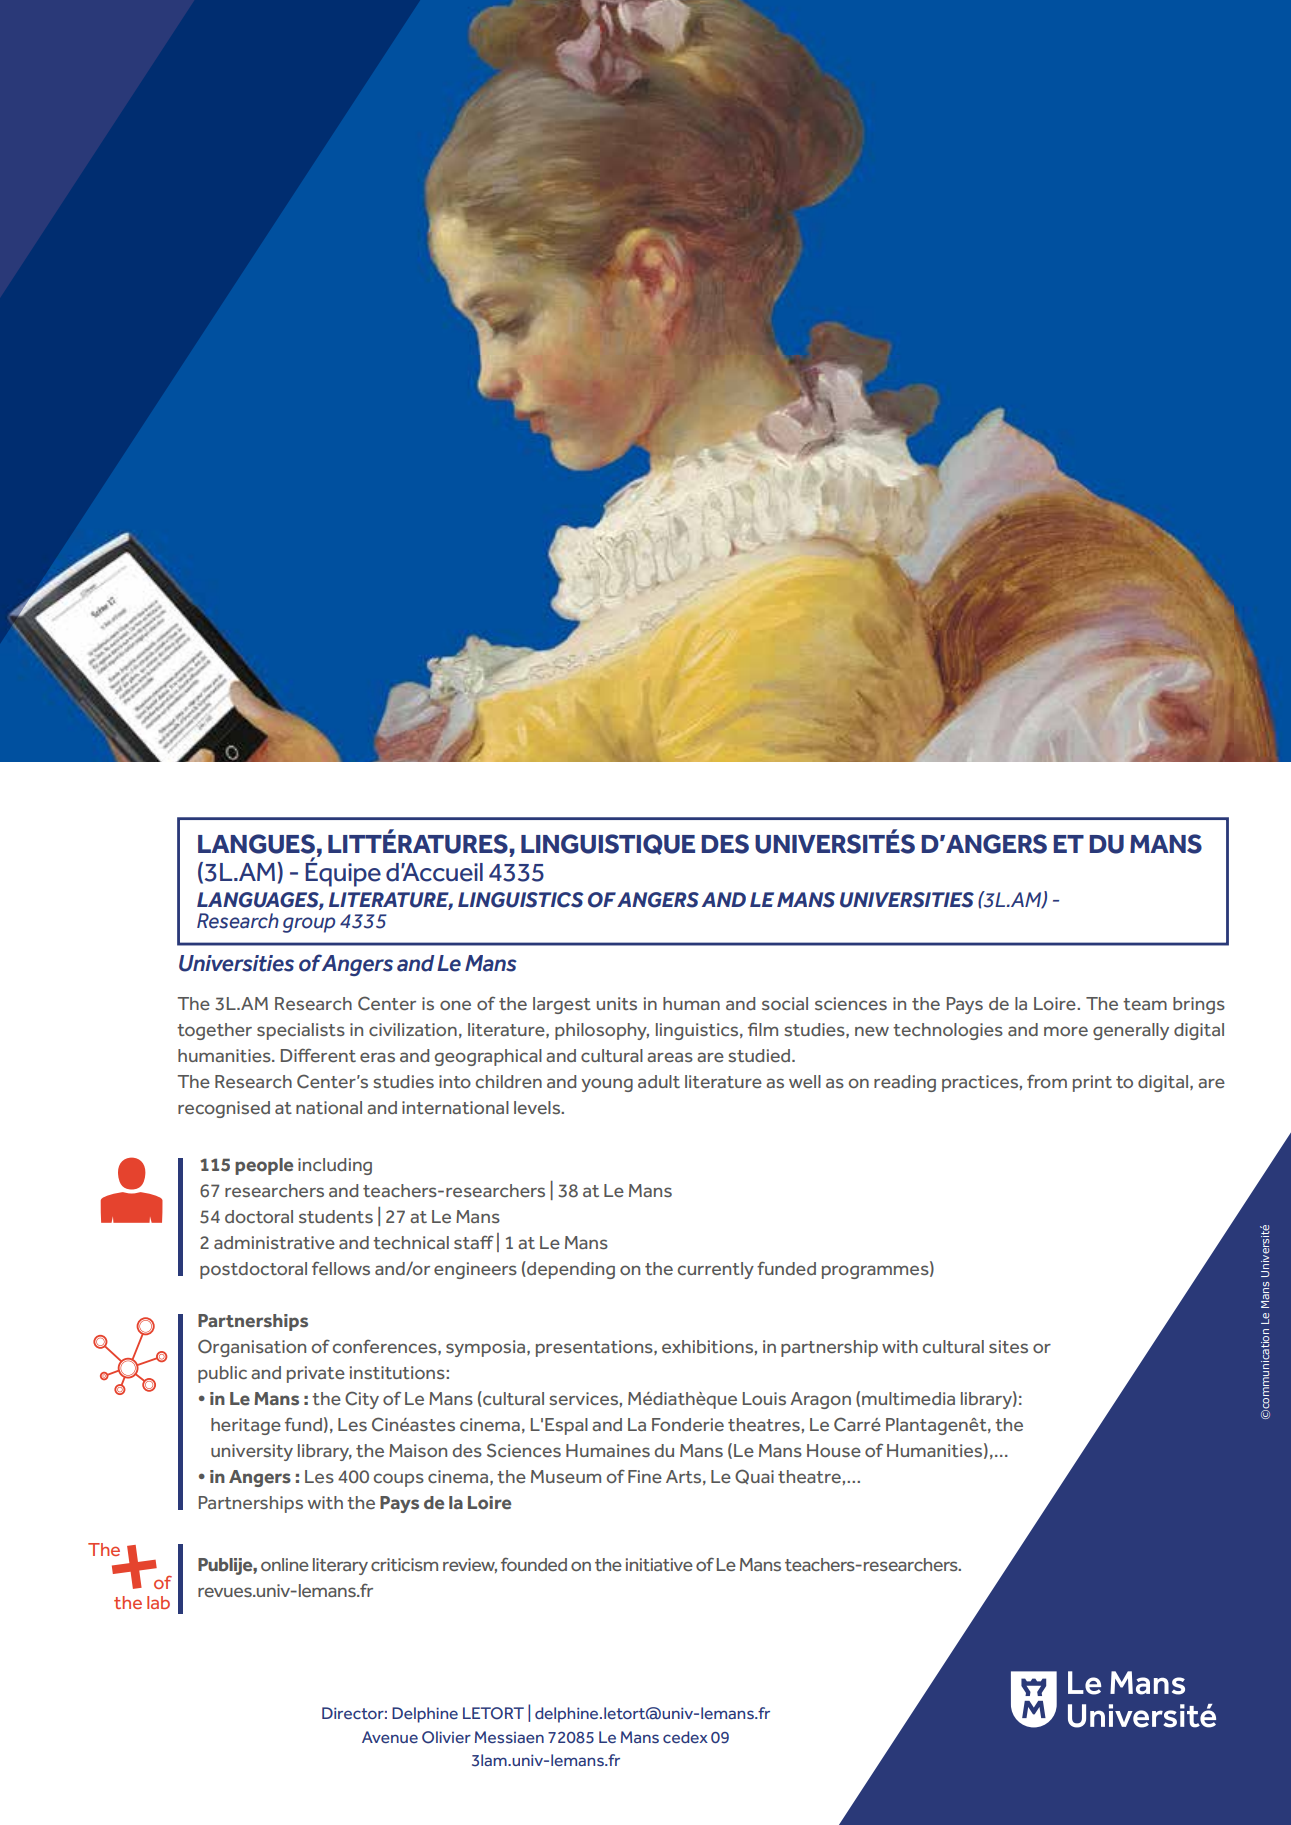  I want to click on sites, so click(1008, 1346).
